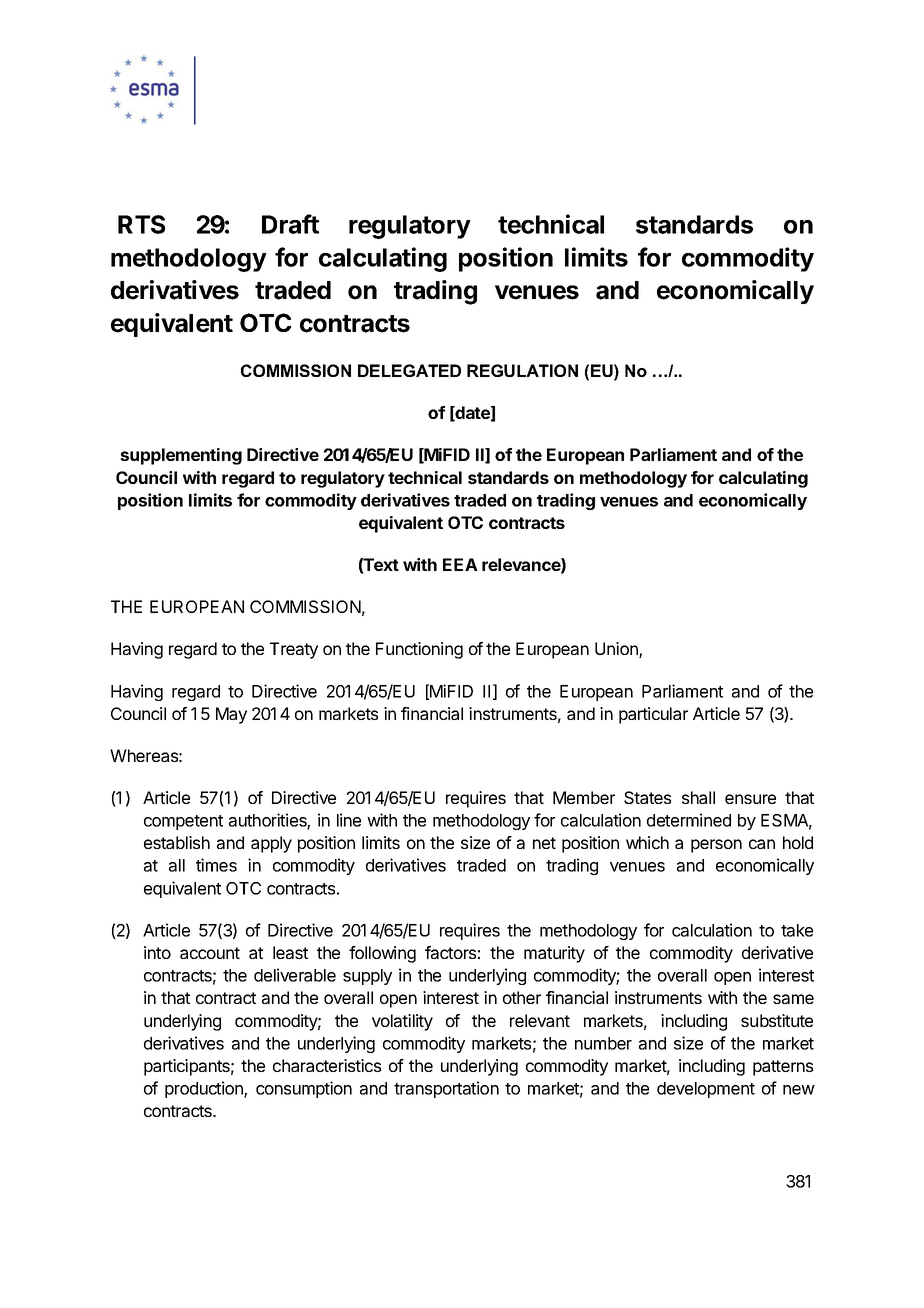 The width and height of the screenshot is (924, 1308). What do you see at coordinates (419, 650) in the screenshot?
I see `Functioning` at bounding box center [419, 650].
